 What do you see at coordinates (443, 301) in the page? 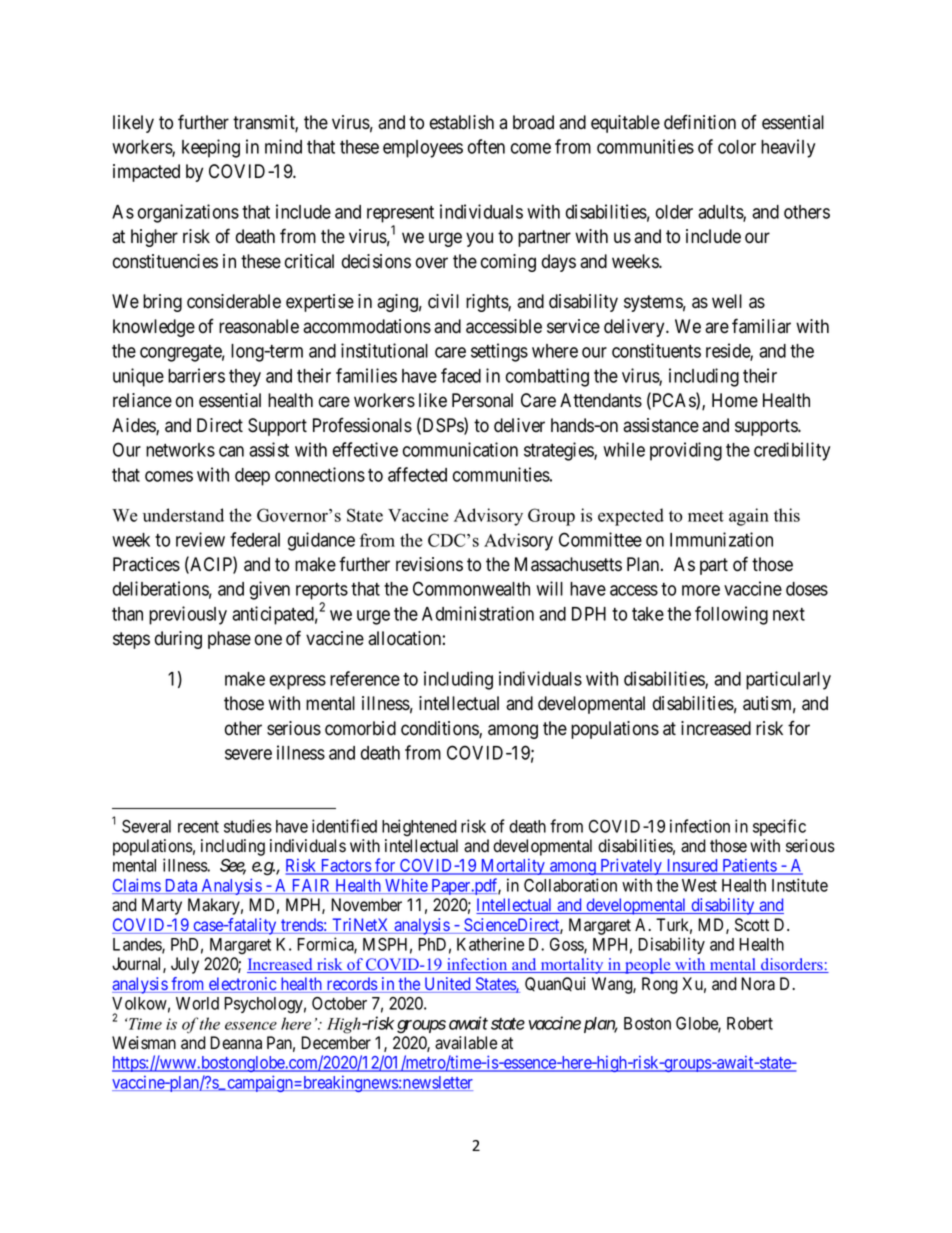
I see `civil` at bounding box center [443, 301].
